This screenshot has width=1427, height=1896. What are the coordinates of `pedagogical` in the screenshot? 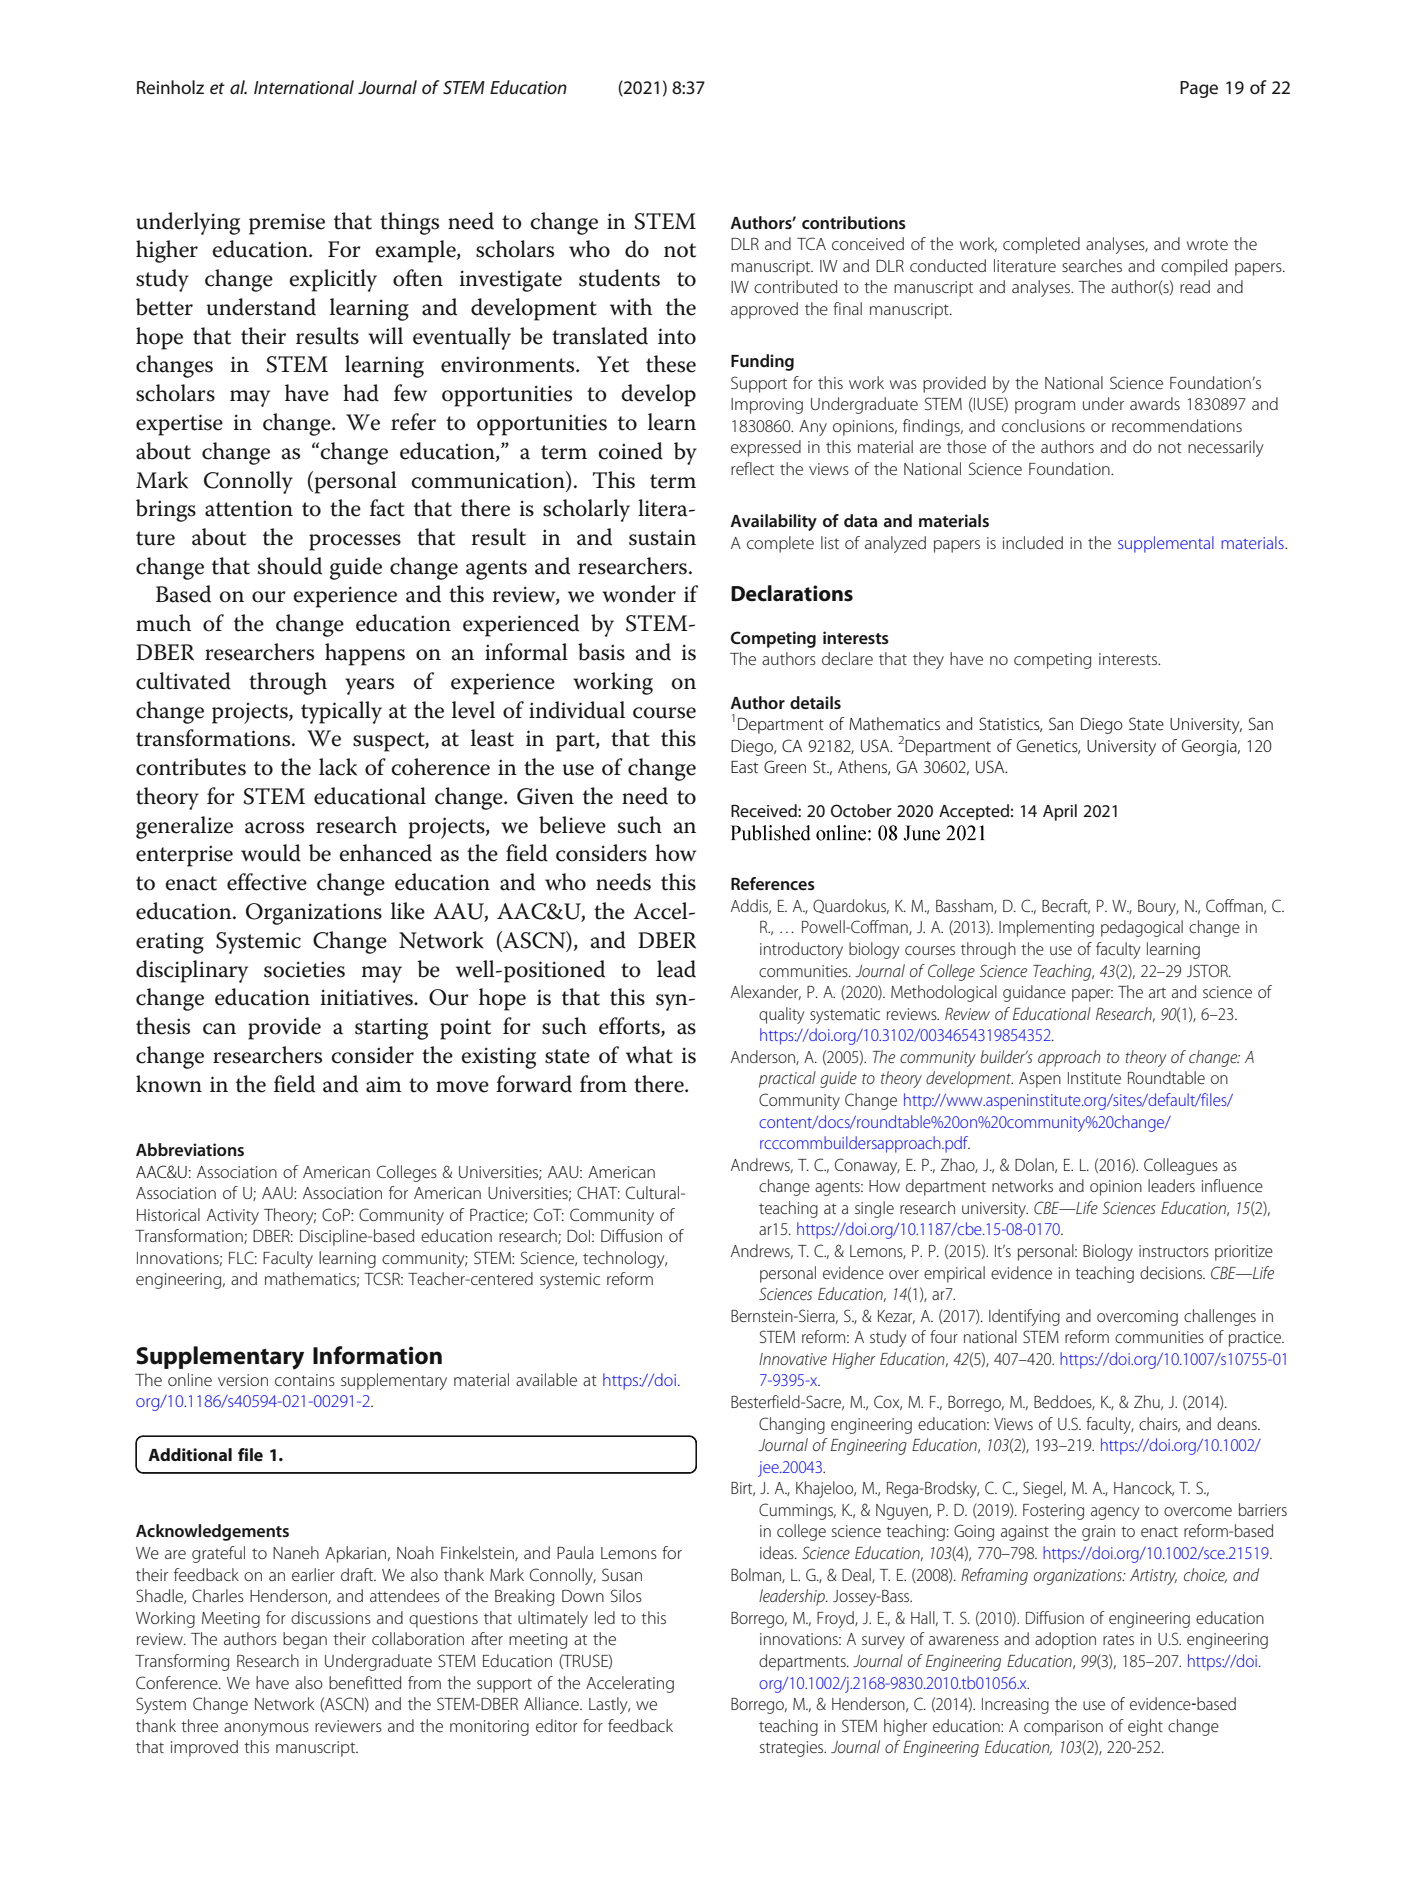 It's located at (1142, 928).
